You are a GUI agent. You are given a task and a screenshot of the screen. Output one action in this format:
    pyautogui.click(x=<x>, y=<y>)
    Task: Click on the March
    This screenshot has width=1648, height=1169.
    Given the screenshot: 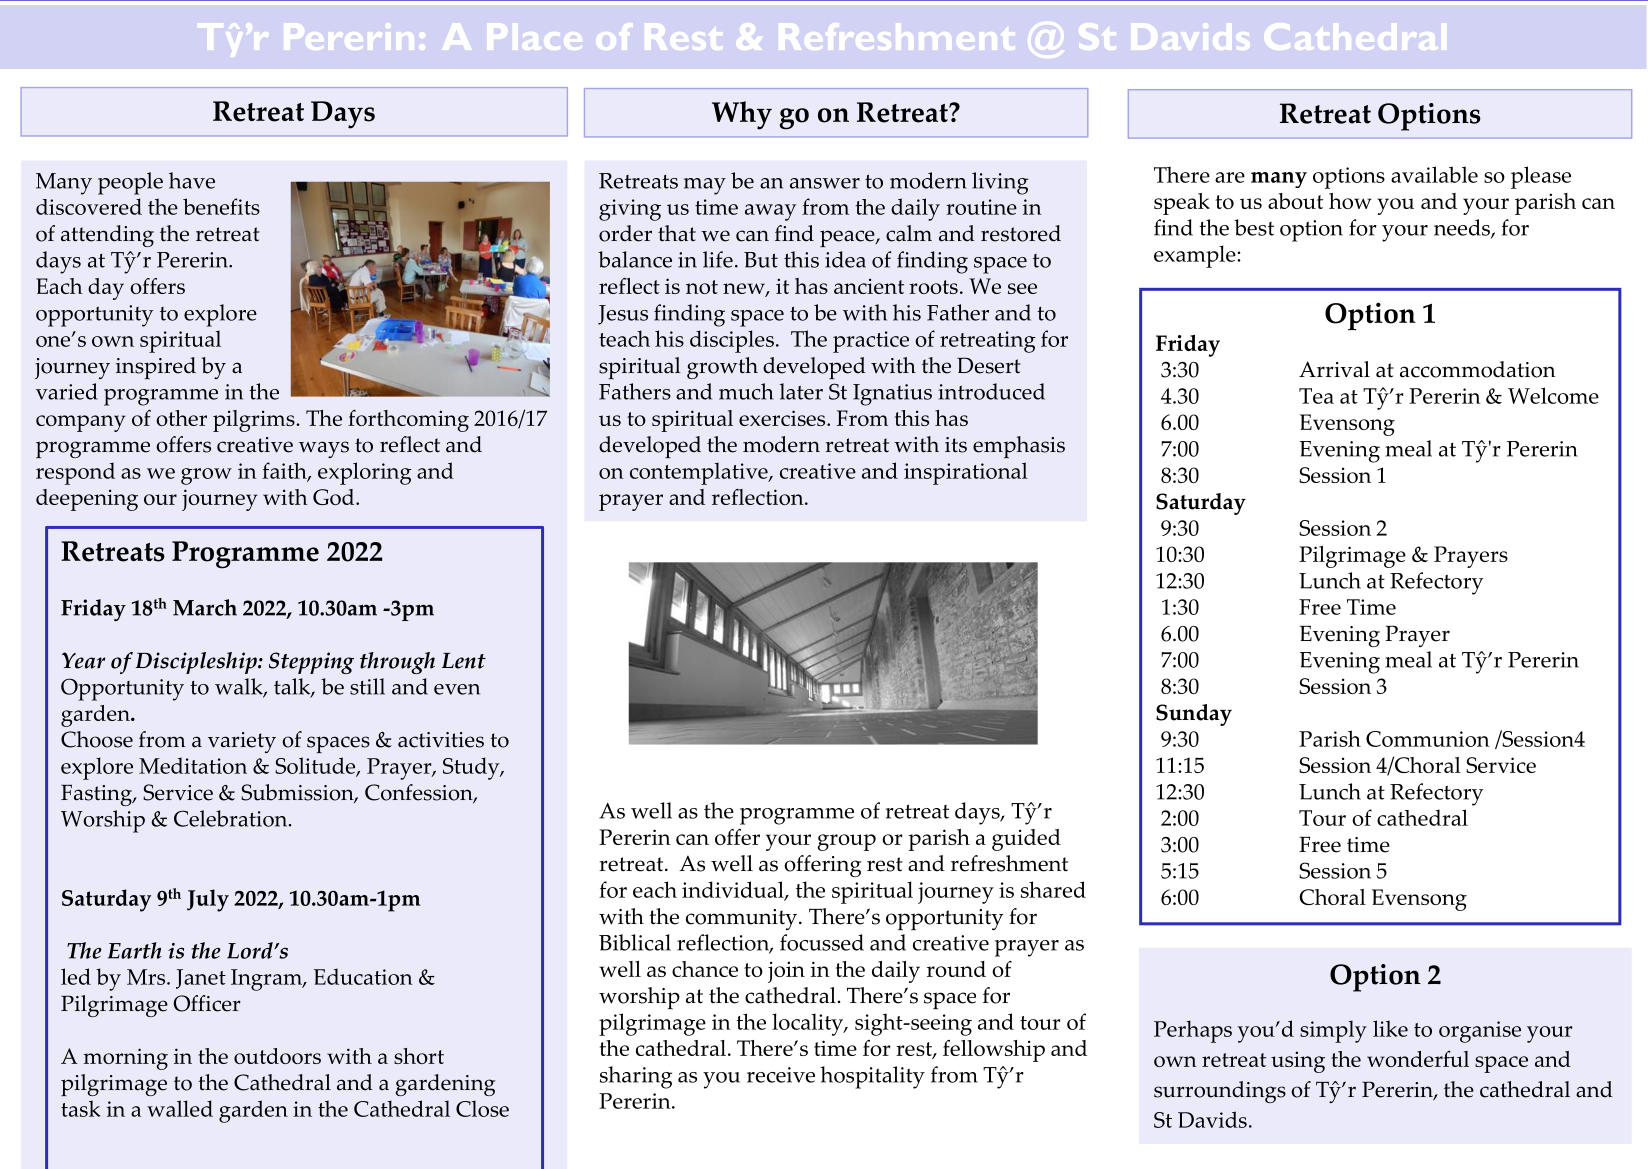 What is the action you would take?
    pyautogui.click(x=205, y=607)
